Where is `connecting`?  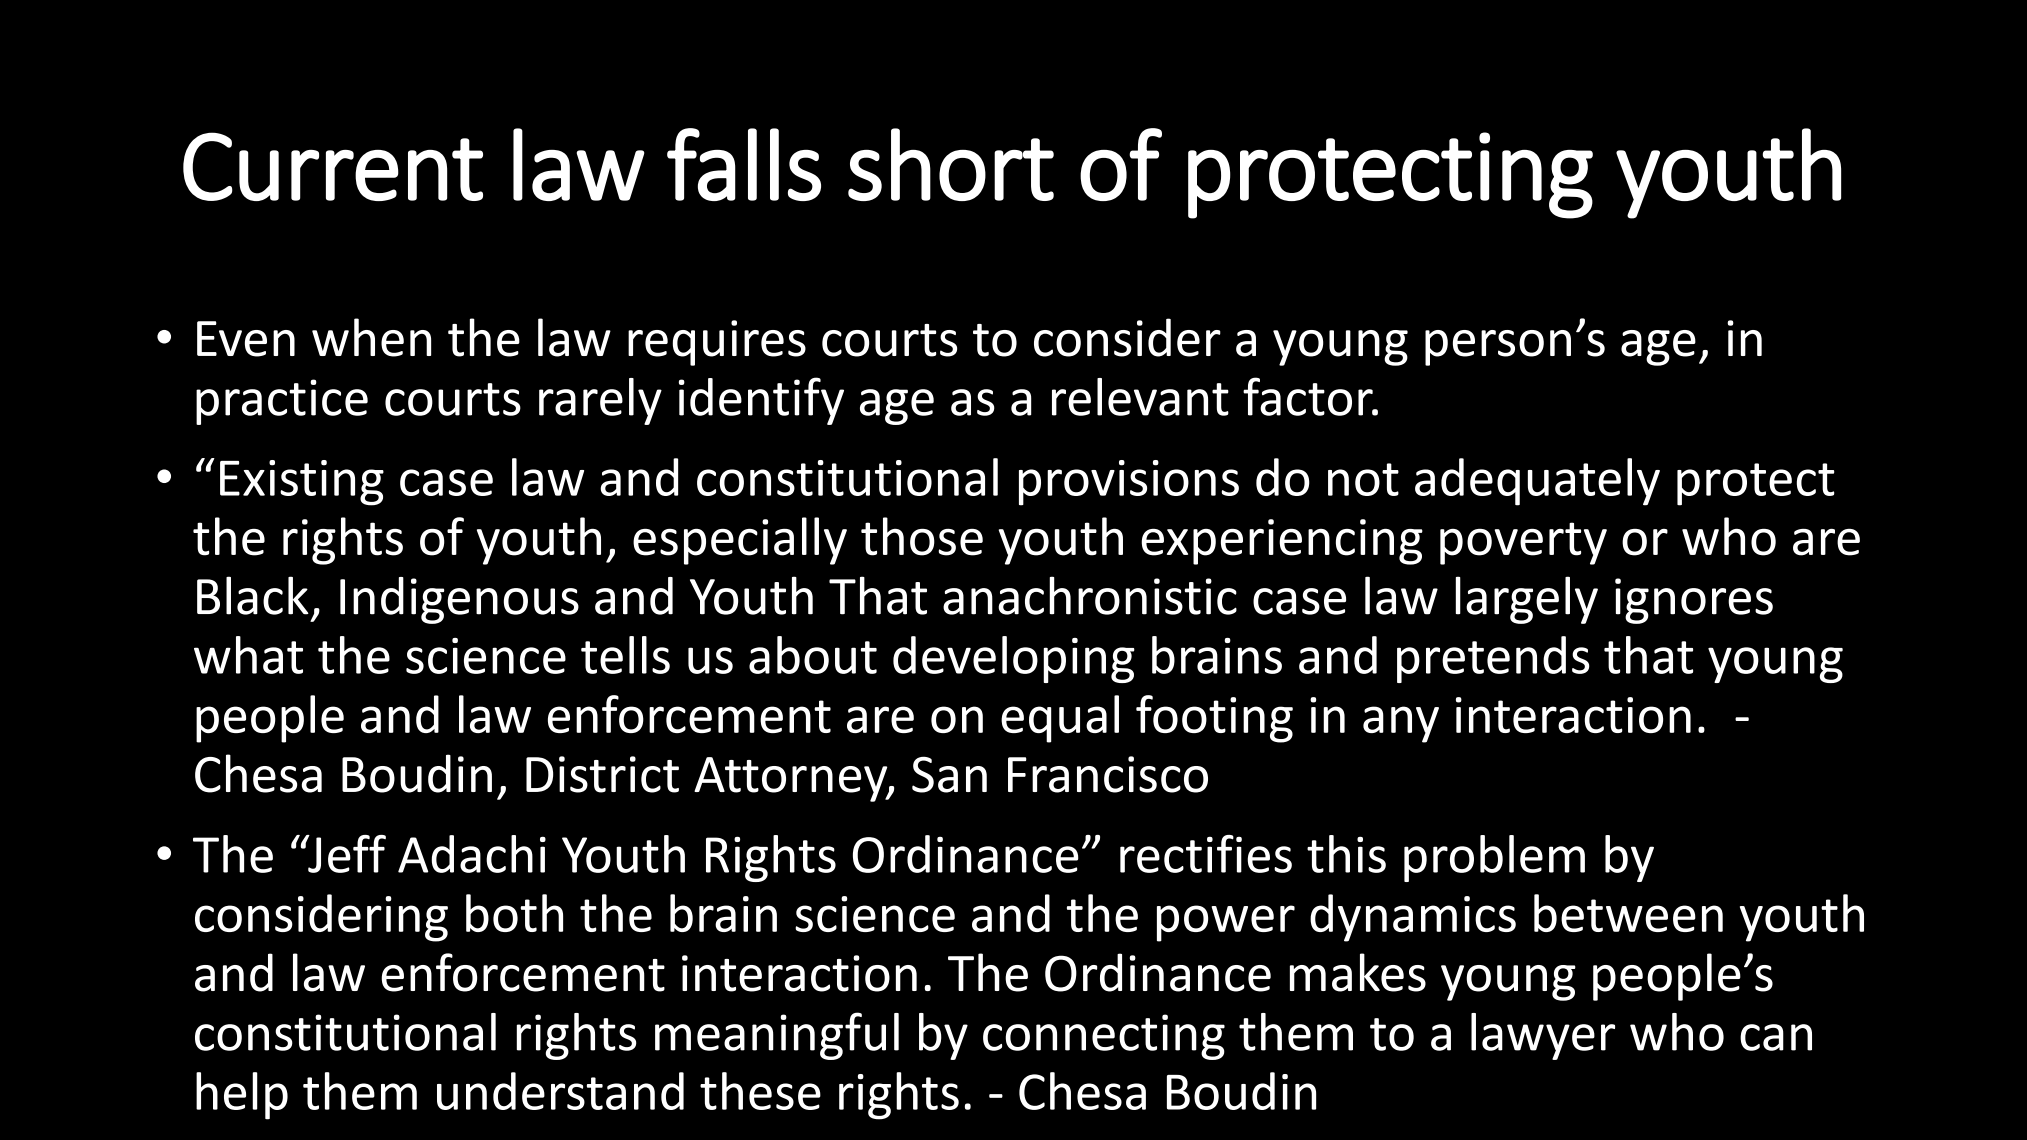
connecting is located at coordinates (1104, 1037).
